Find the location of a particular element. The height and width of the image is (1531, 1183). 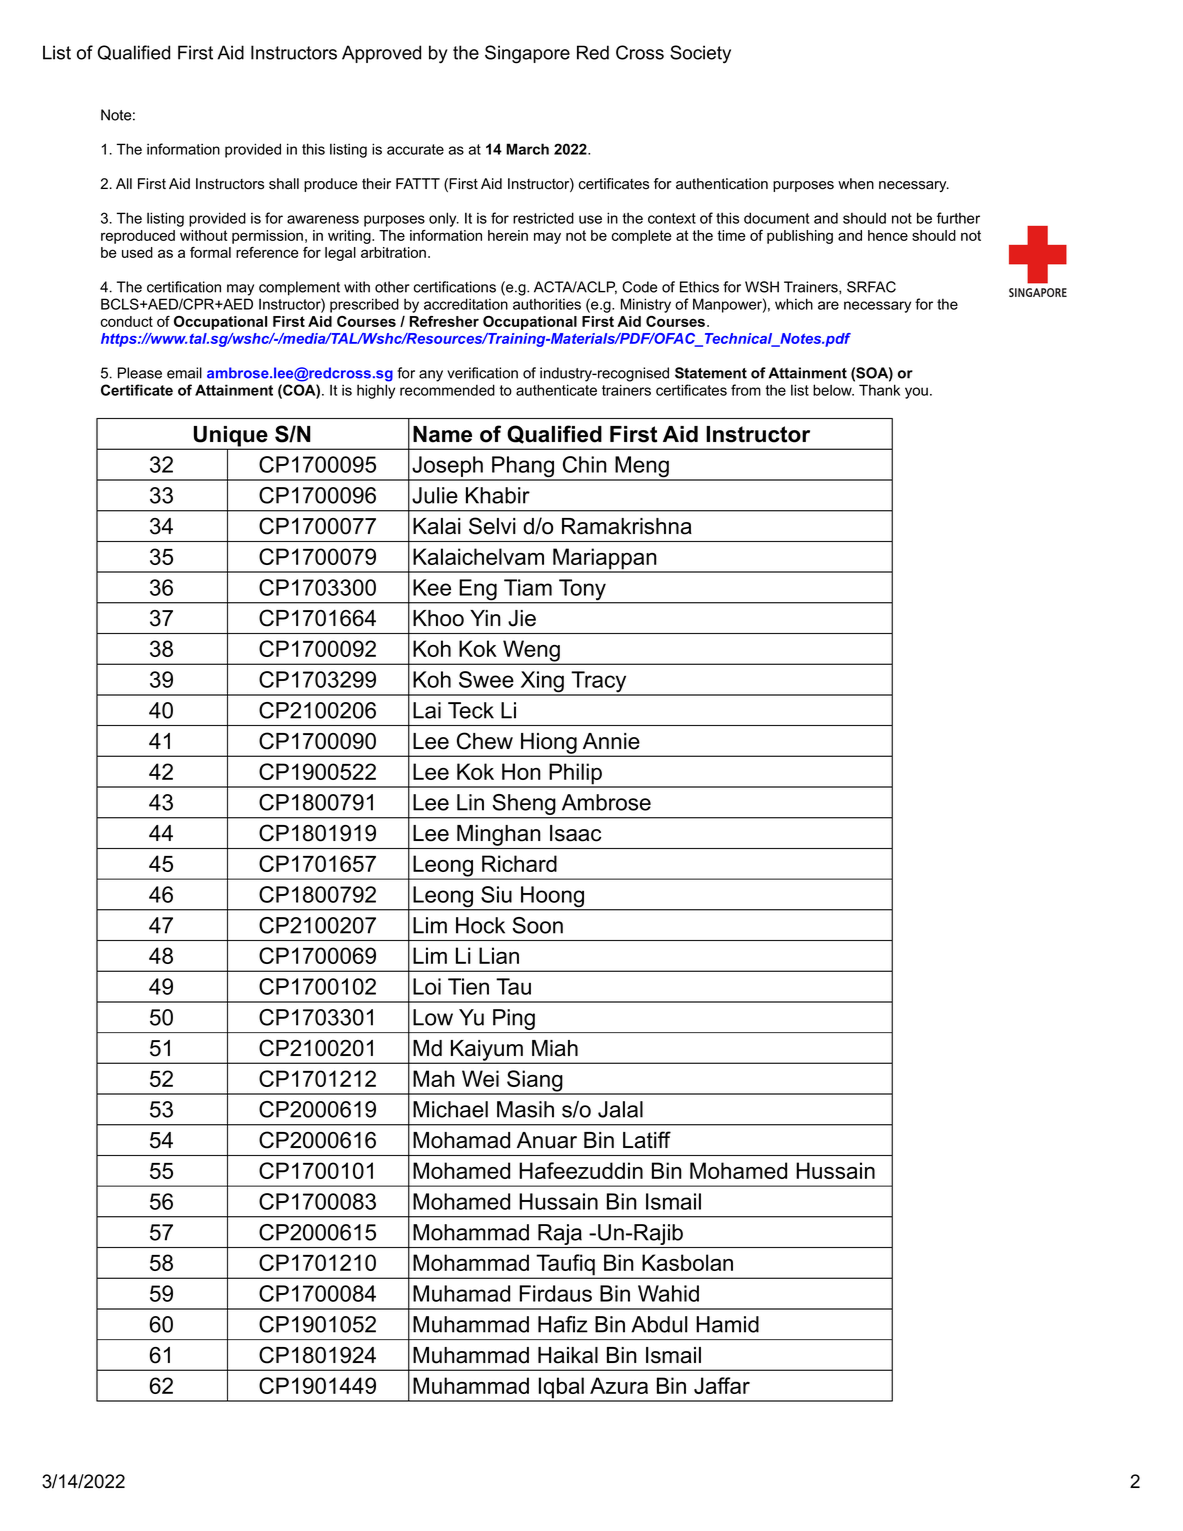

Isaac is located at coordinates (575, 833).
